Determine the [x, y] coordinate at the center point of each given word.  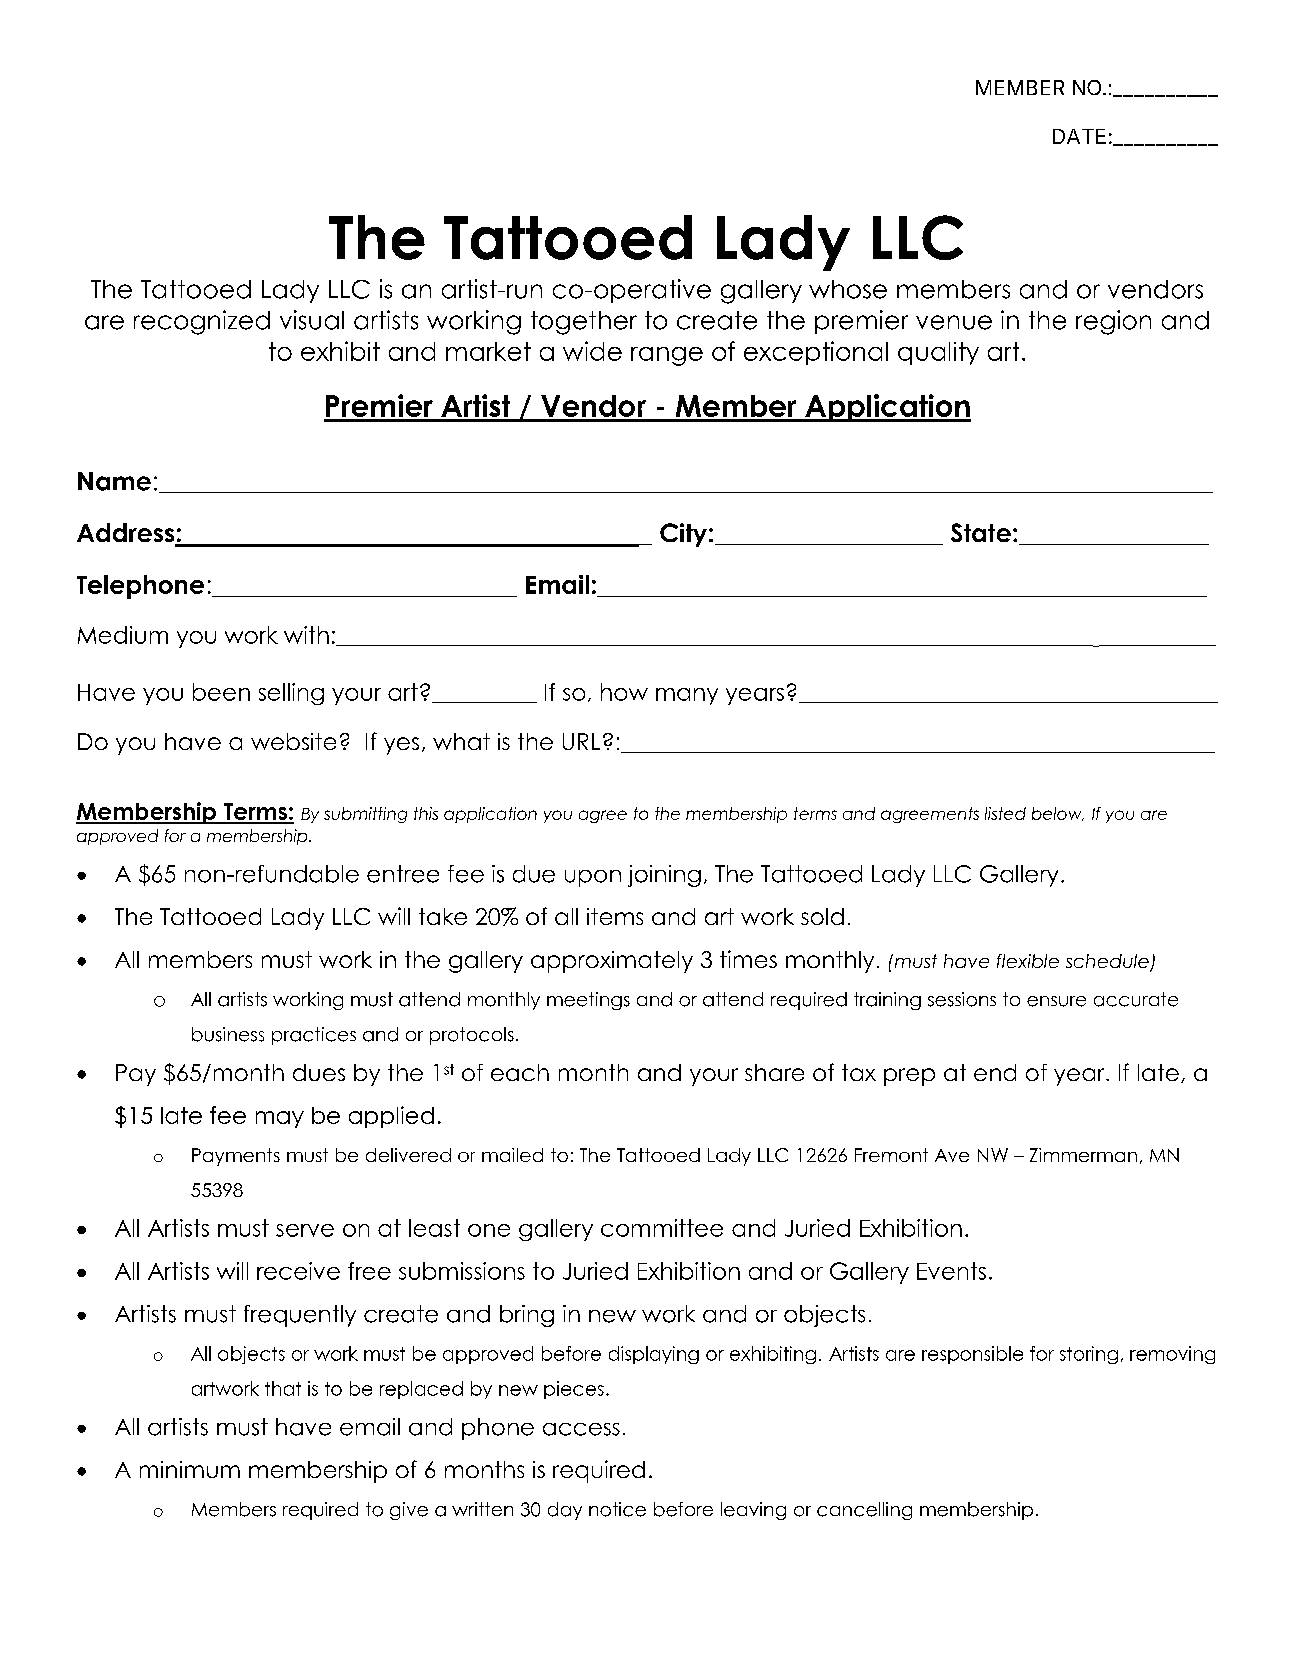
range [667, 356]
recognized [202, 322]
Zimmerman [1083, 1155]
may [280, 1119]
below [1058, 814]
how [624, 692]
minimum [190, 1469]
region [1113, 322]
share [774, 1072]
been [221, 692]
